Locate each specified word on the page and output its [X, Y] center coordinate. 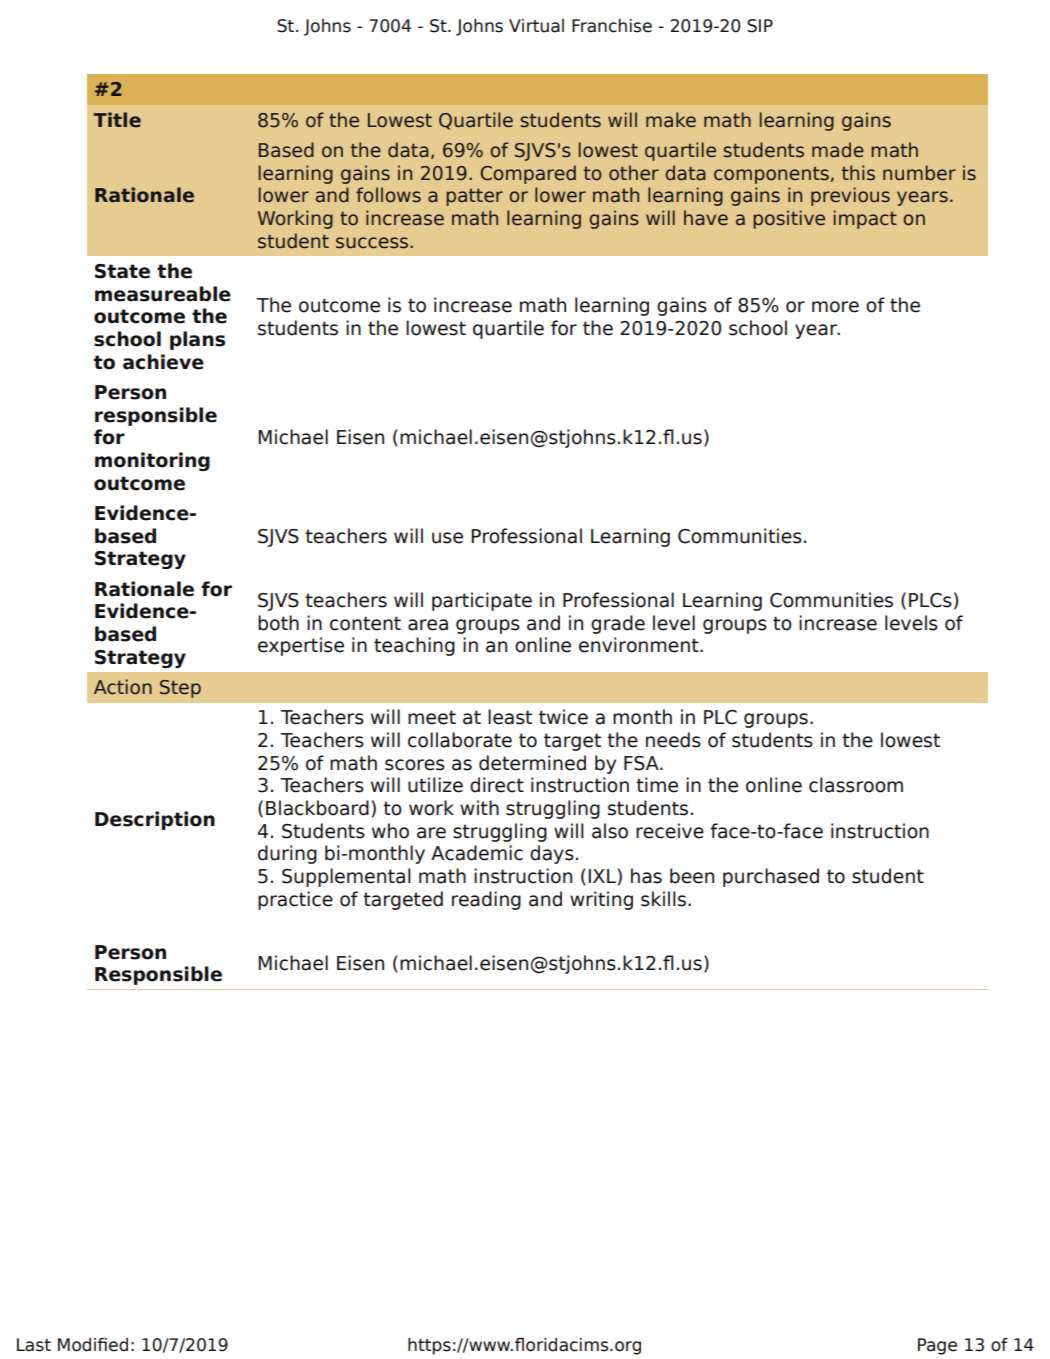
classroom [856, 785]
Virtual [536, 26]
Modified [93, 1345]
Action [123, 687]
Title [117, 120]
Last [34, 1345]
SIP [760, 26]
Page [937, 1346]
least [510, 717]
